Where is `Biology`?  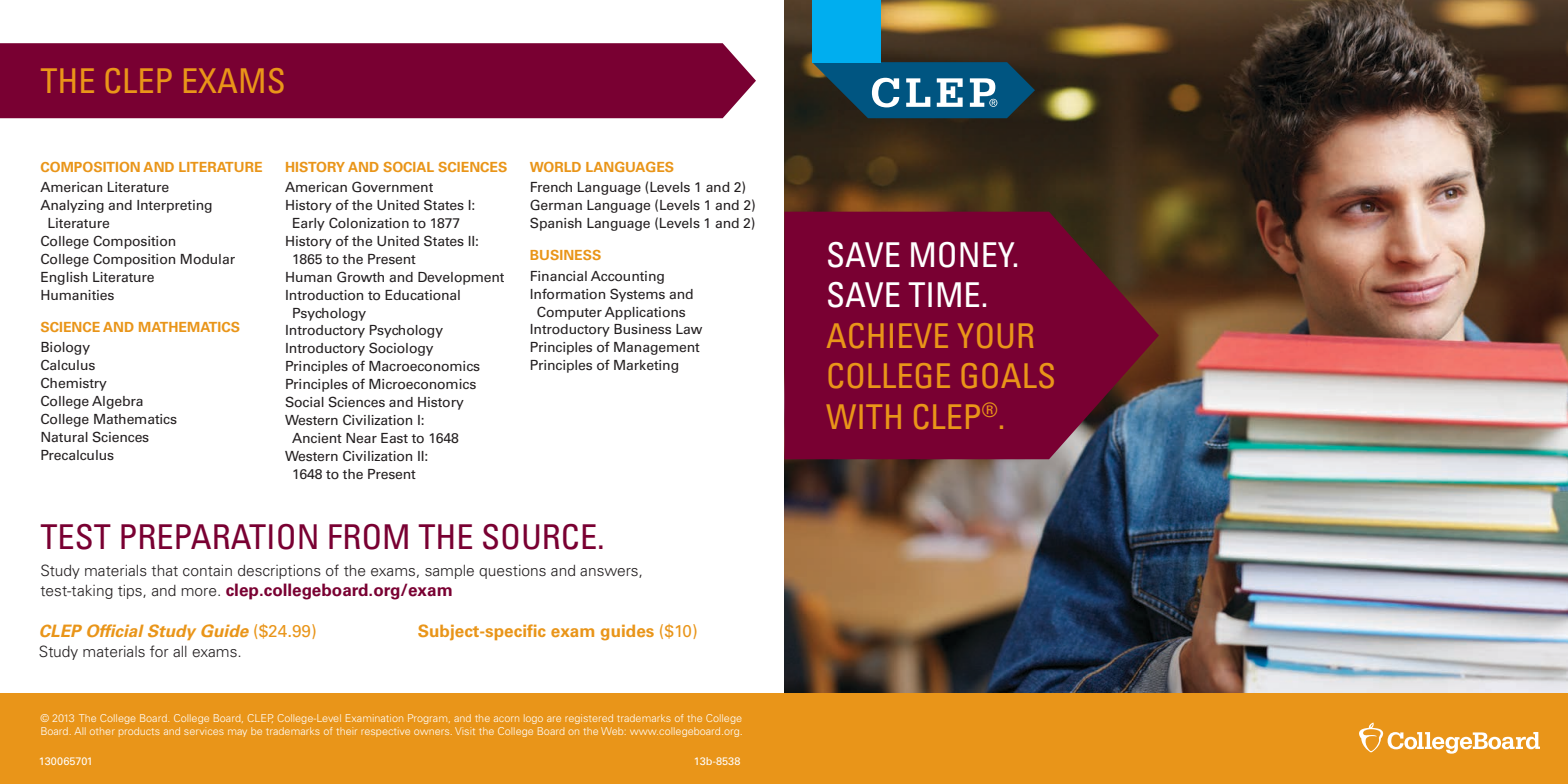 Biology is located at coordinates (65, 348).
